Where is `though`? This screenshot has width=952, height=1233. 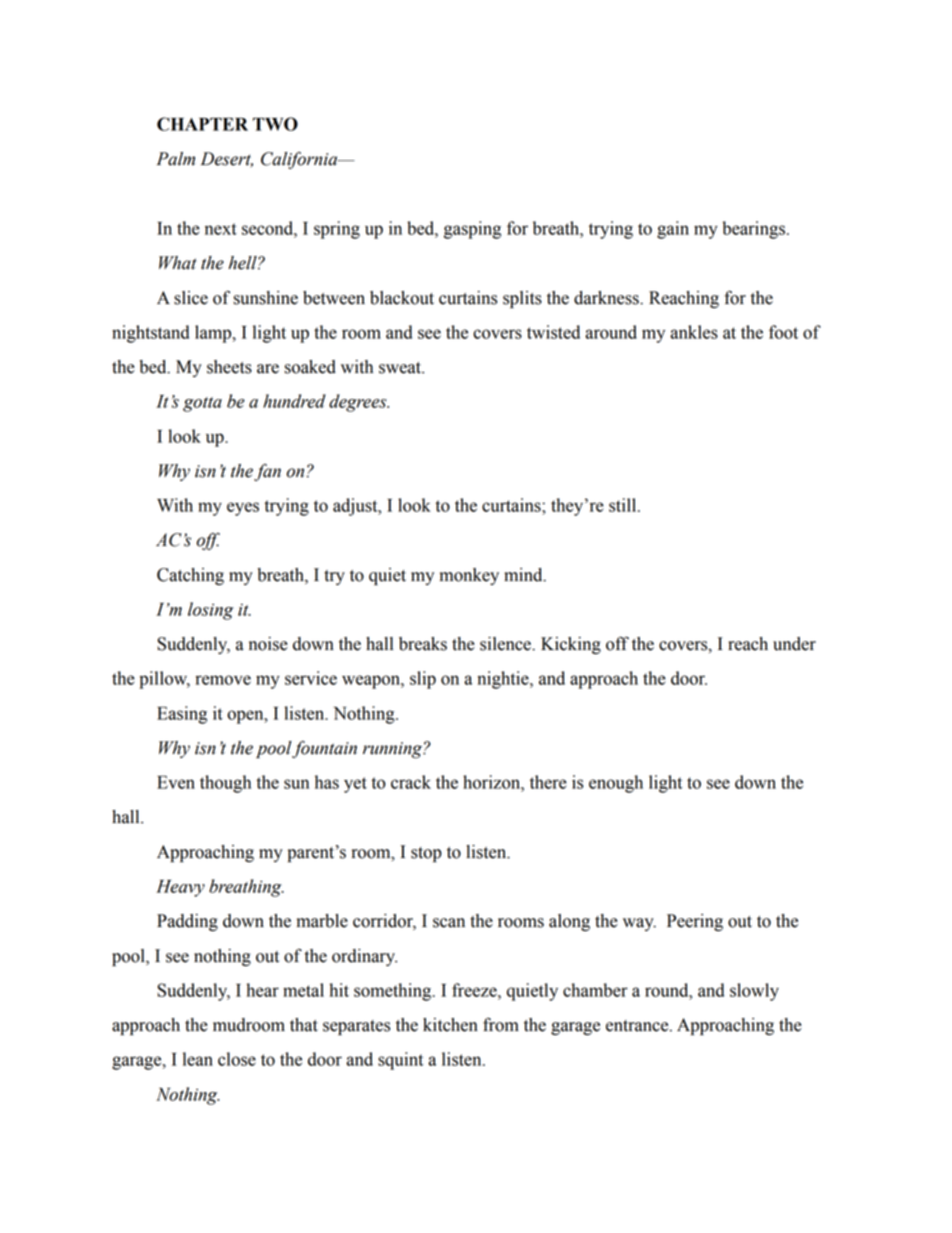
though is located at coordinates (225, 784).
